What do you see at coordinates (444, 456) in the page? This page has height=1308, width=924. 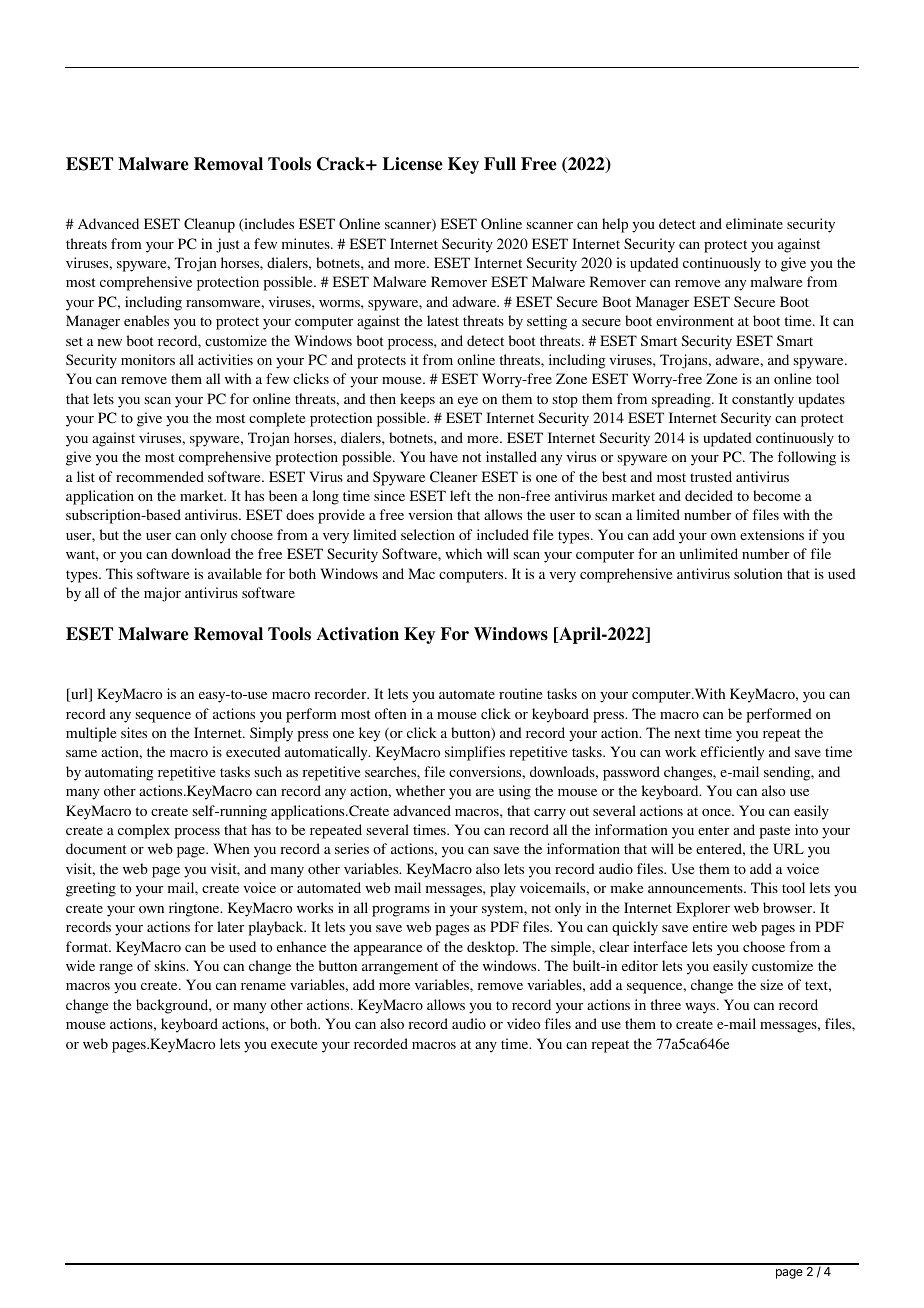 I see `have` at bounding box center [444, 456].
